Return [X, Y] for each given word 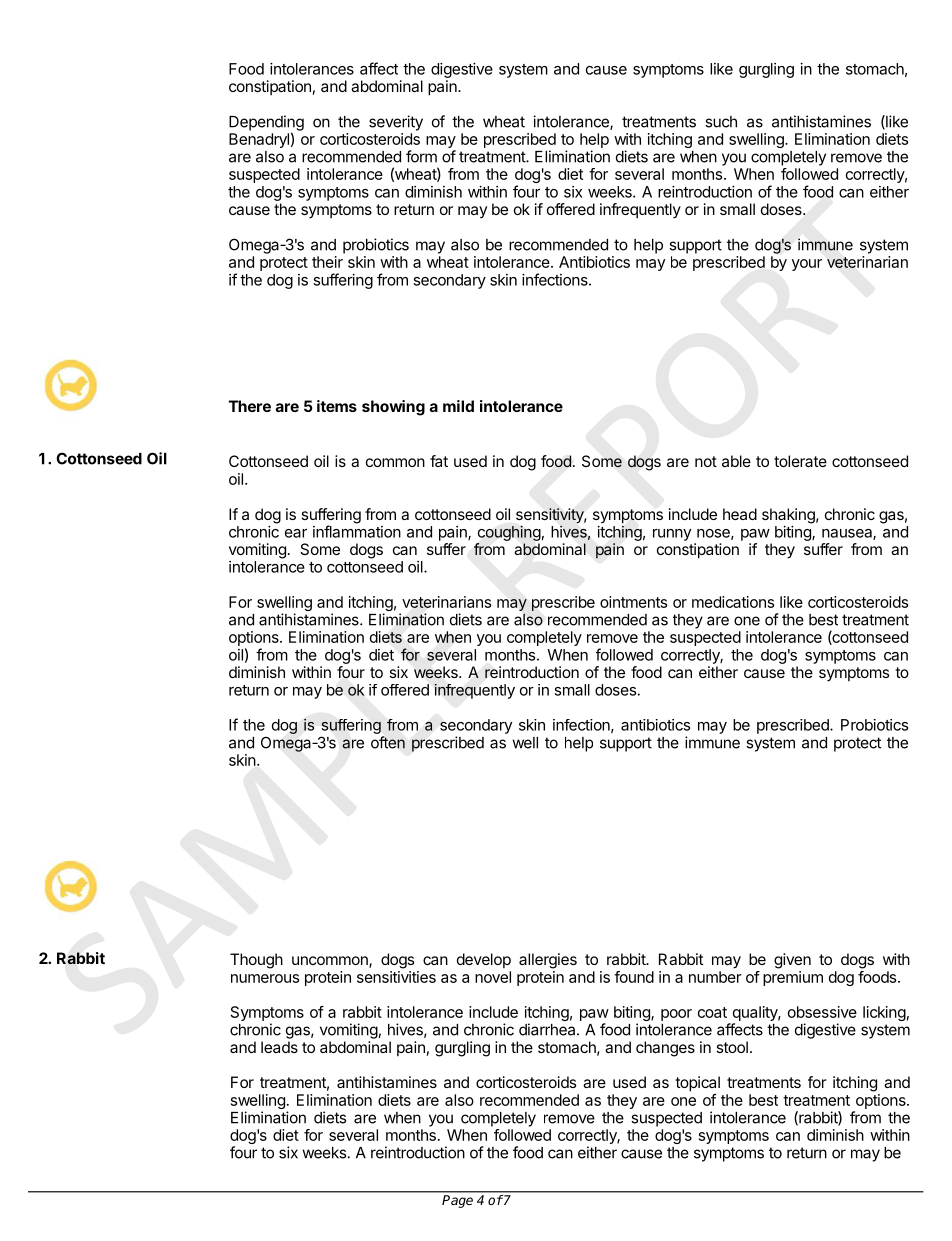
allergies [548, 961]
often [388, 742]
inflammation [357, 531]
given [792, 961]
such [721, 122]
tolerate [800, 461]
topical [697, 1084]
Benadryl [259, 140]
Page [457, 1201]
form [421, 156]
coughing [509, 533]
